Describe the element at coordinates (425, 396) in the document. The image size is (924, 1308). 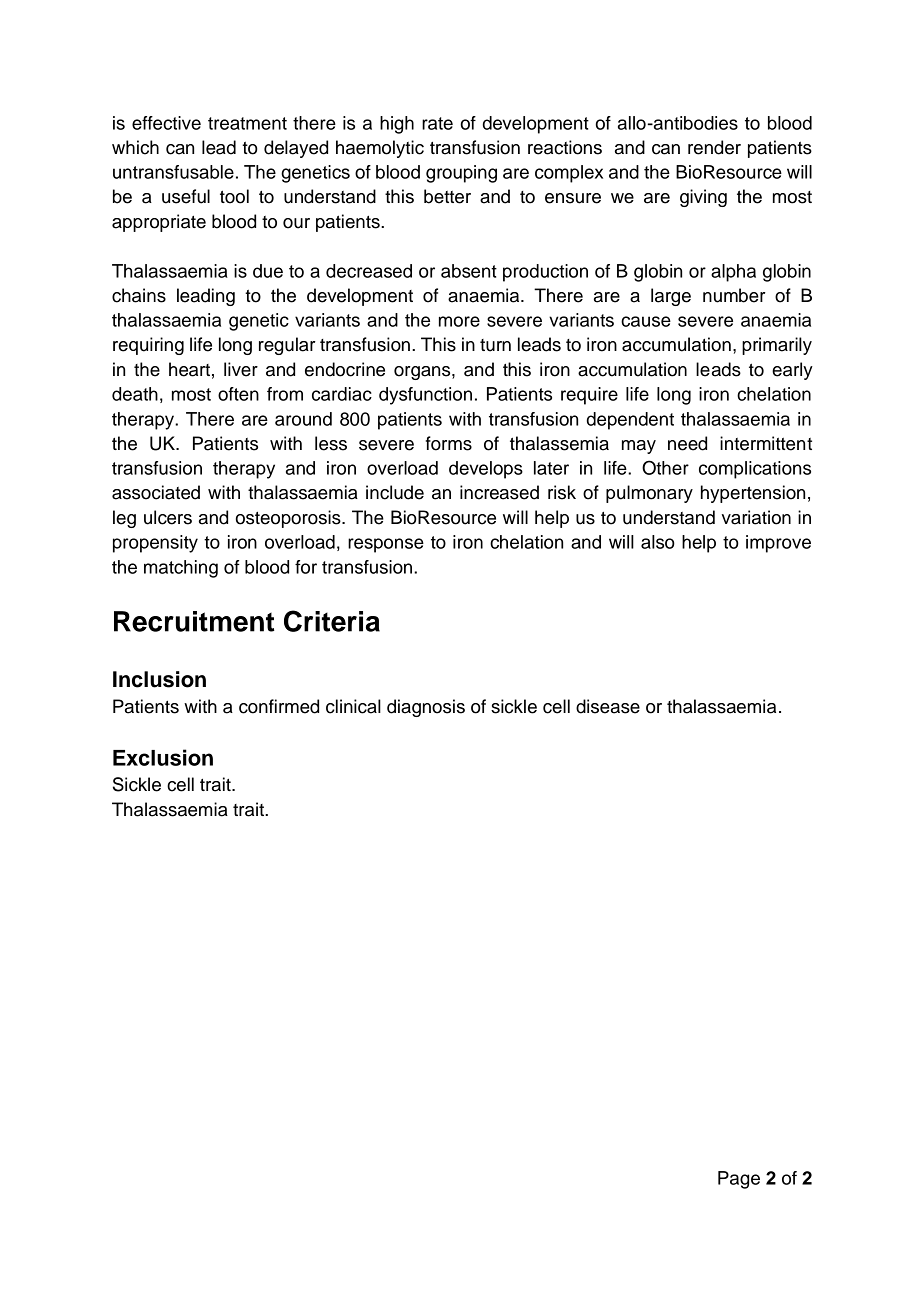
I see `dysfunction` at that location.
